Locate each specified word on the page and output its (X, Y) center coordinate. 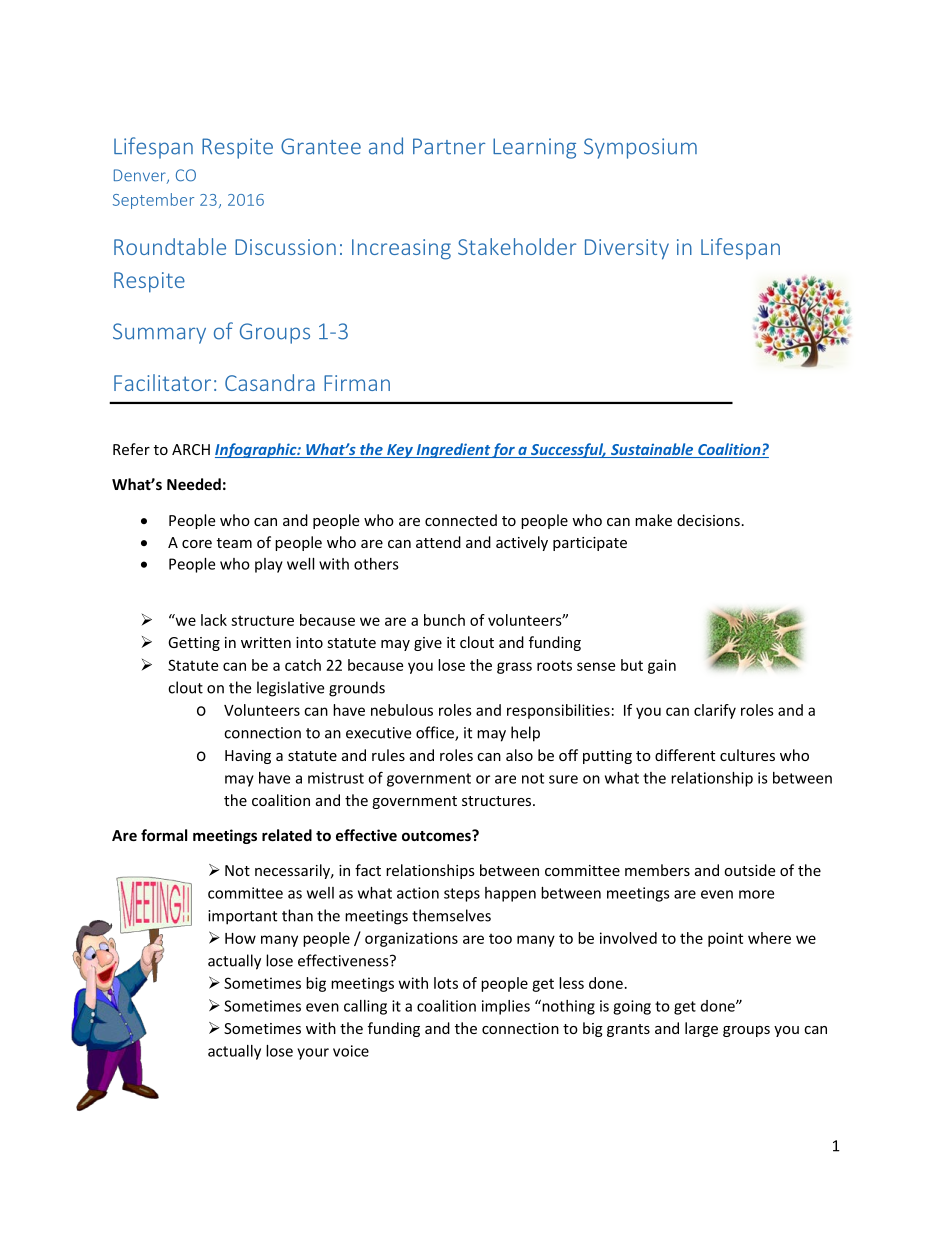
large (701, 1029)
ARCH (191, 449)
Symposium (640, 148)
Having (248, 757)
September (153, 201)
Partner (449, 146)
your (313, 1054)
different (685, 755)
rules (388, 755)
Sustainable (652, 450)
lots (446, 983)
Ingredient (453, 450)
